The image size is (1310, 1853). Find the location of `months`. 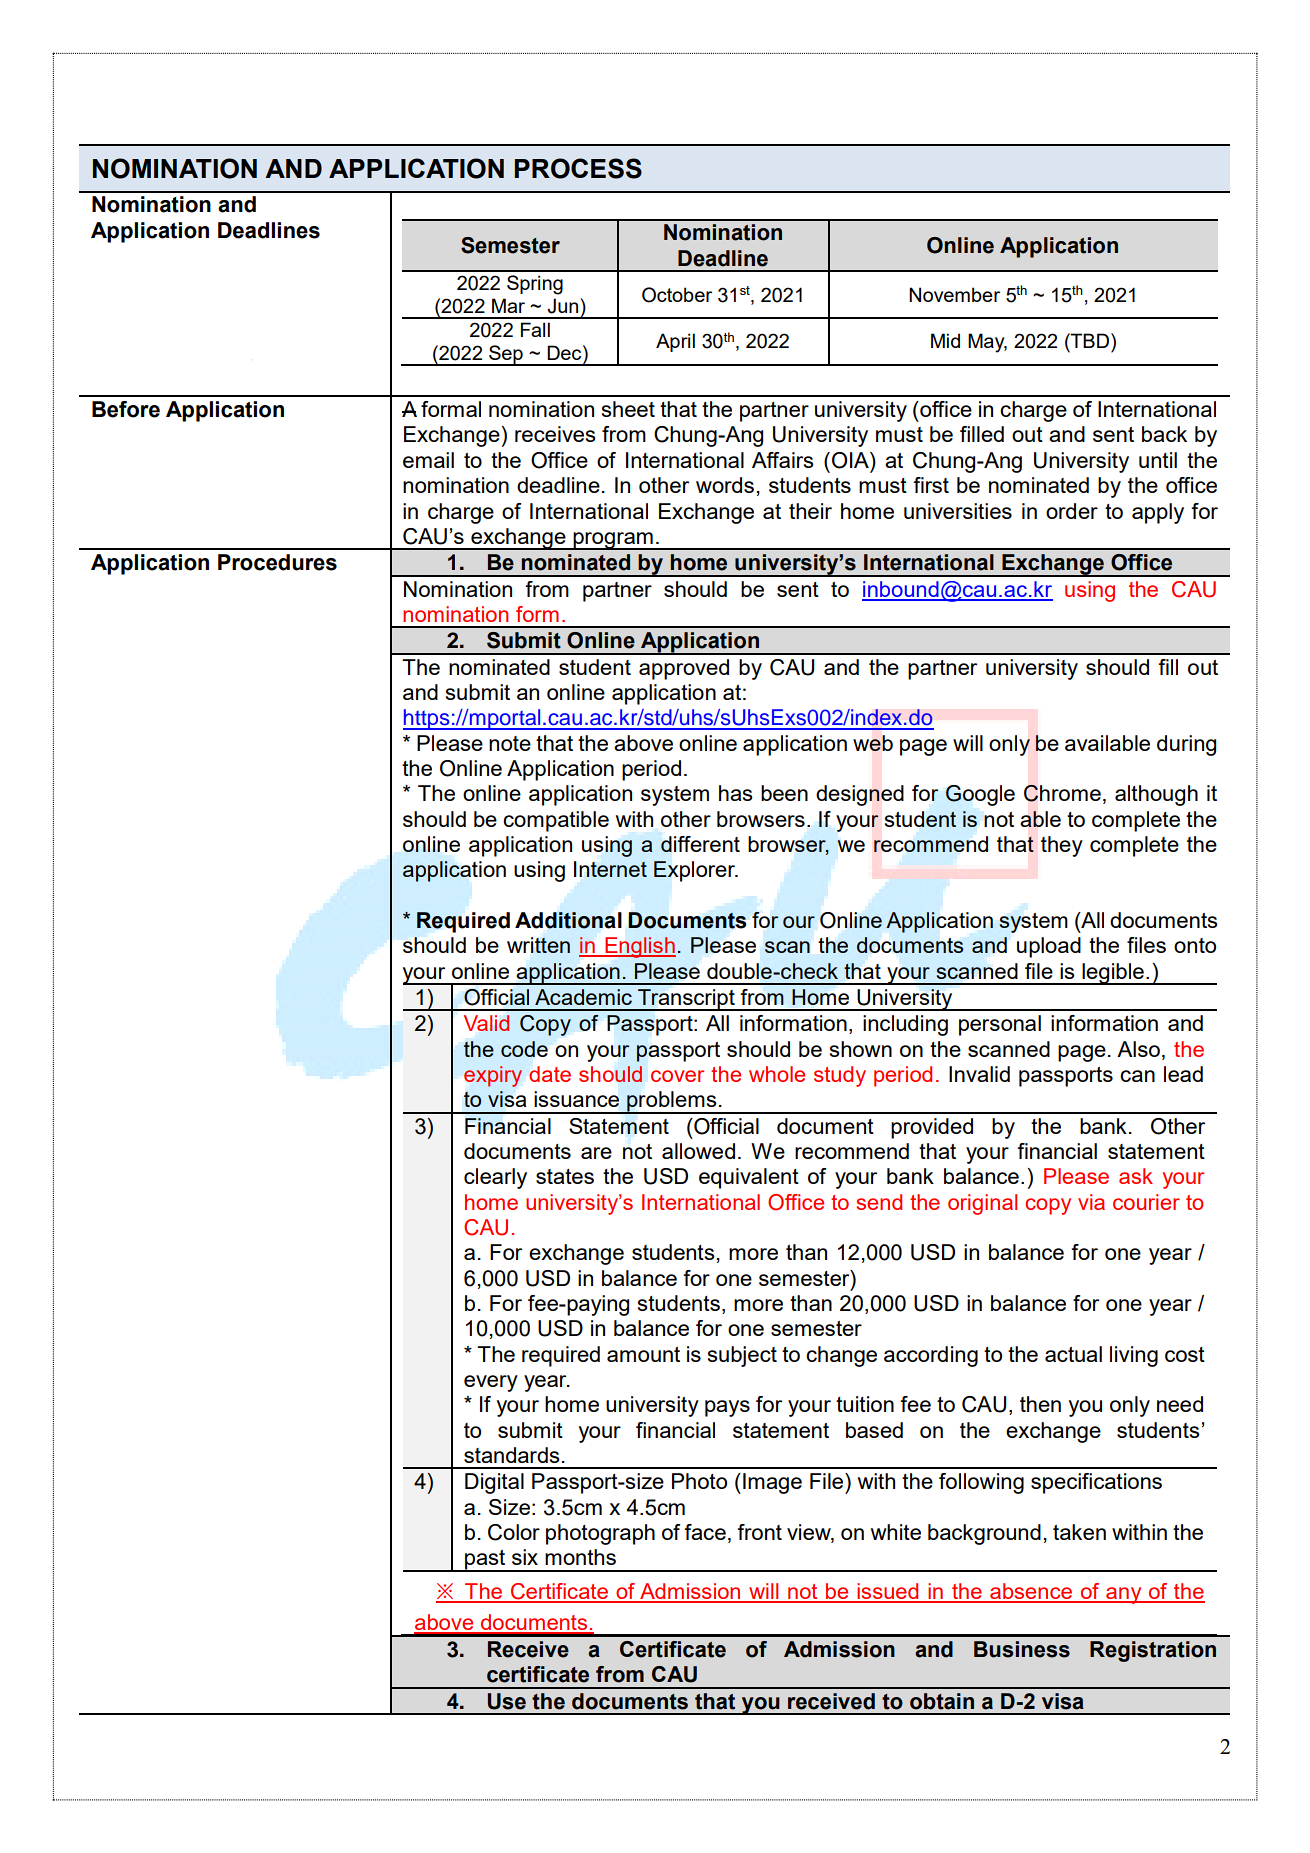

months is located at coordinates (580, 1557).
